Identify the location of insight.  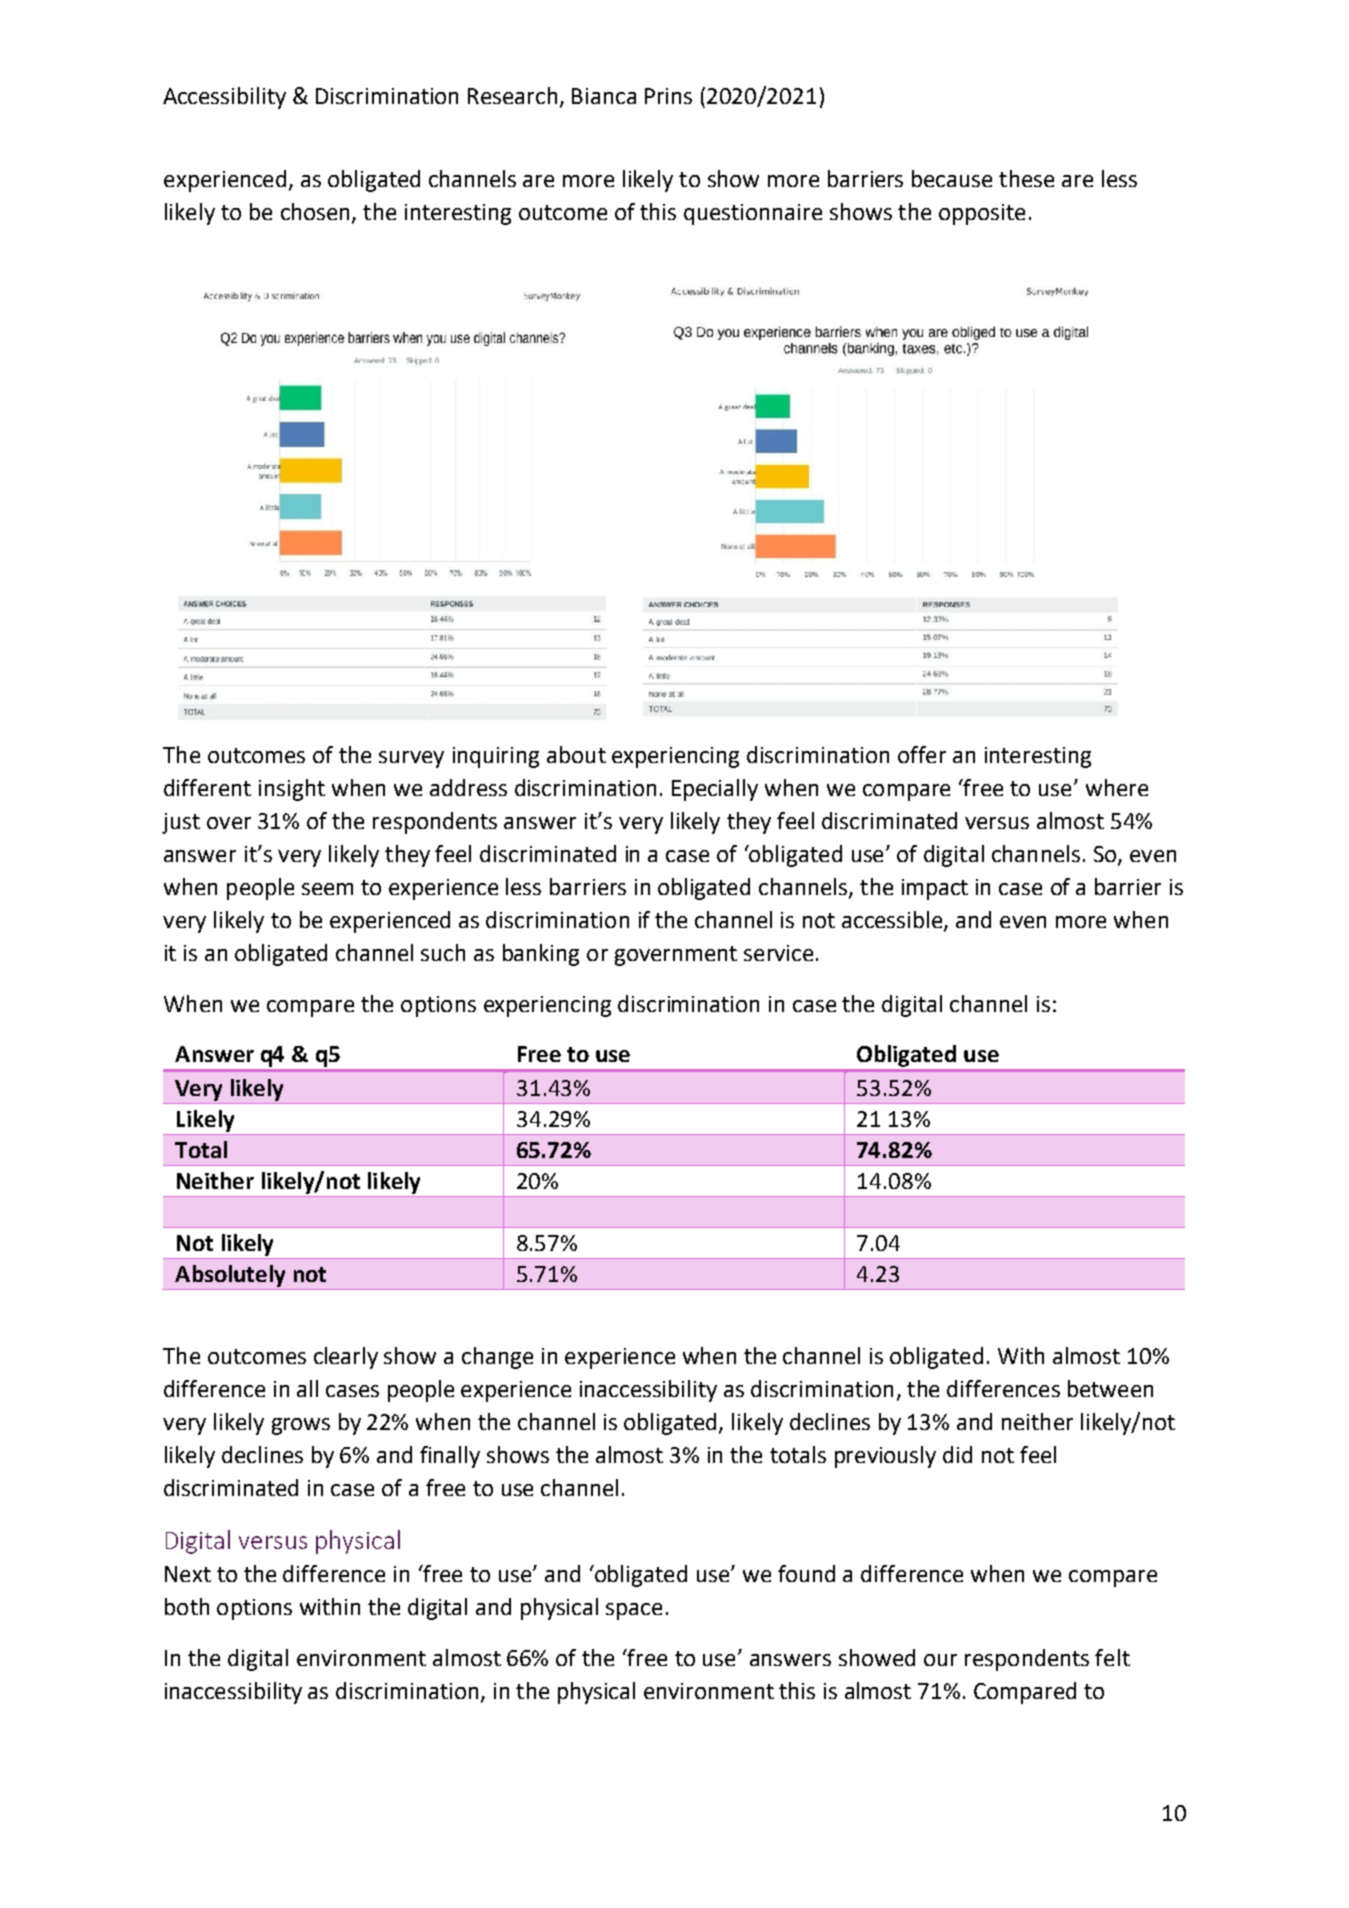
(292, 790).
